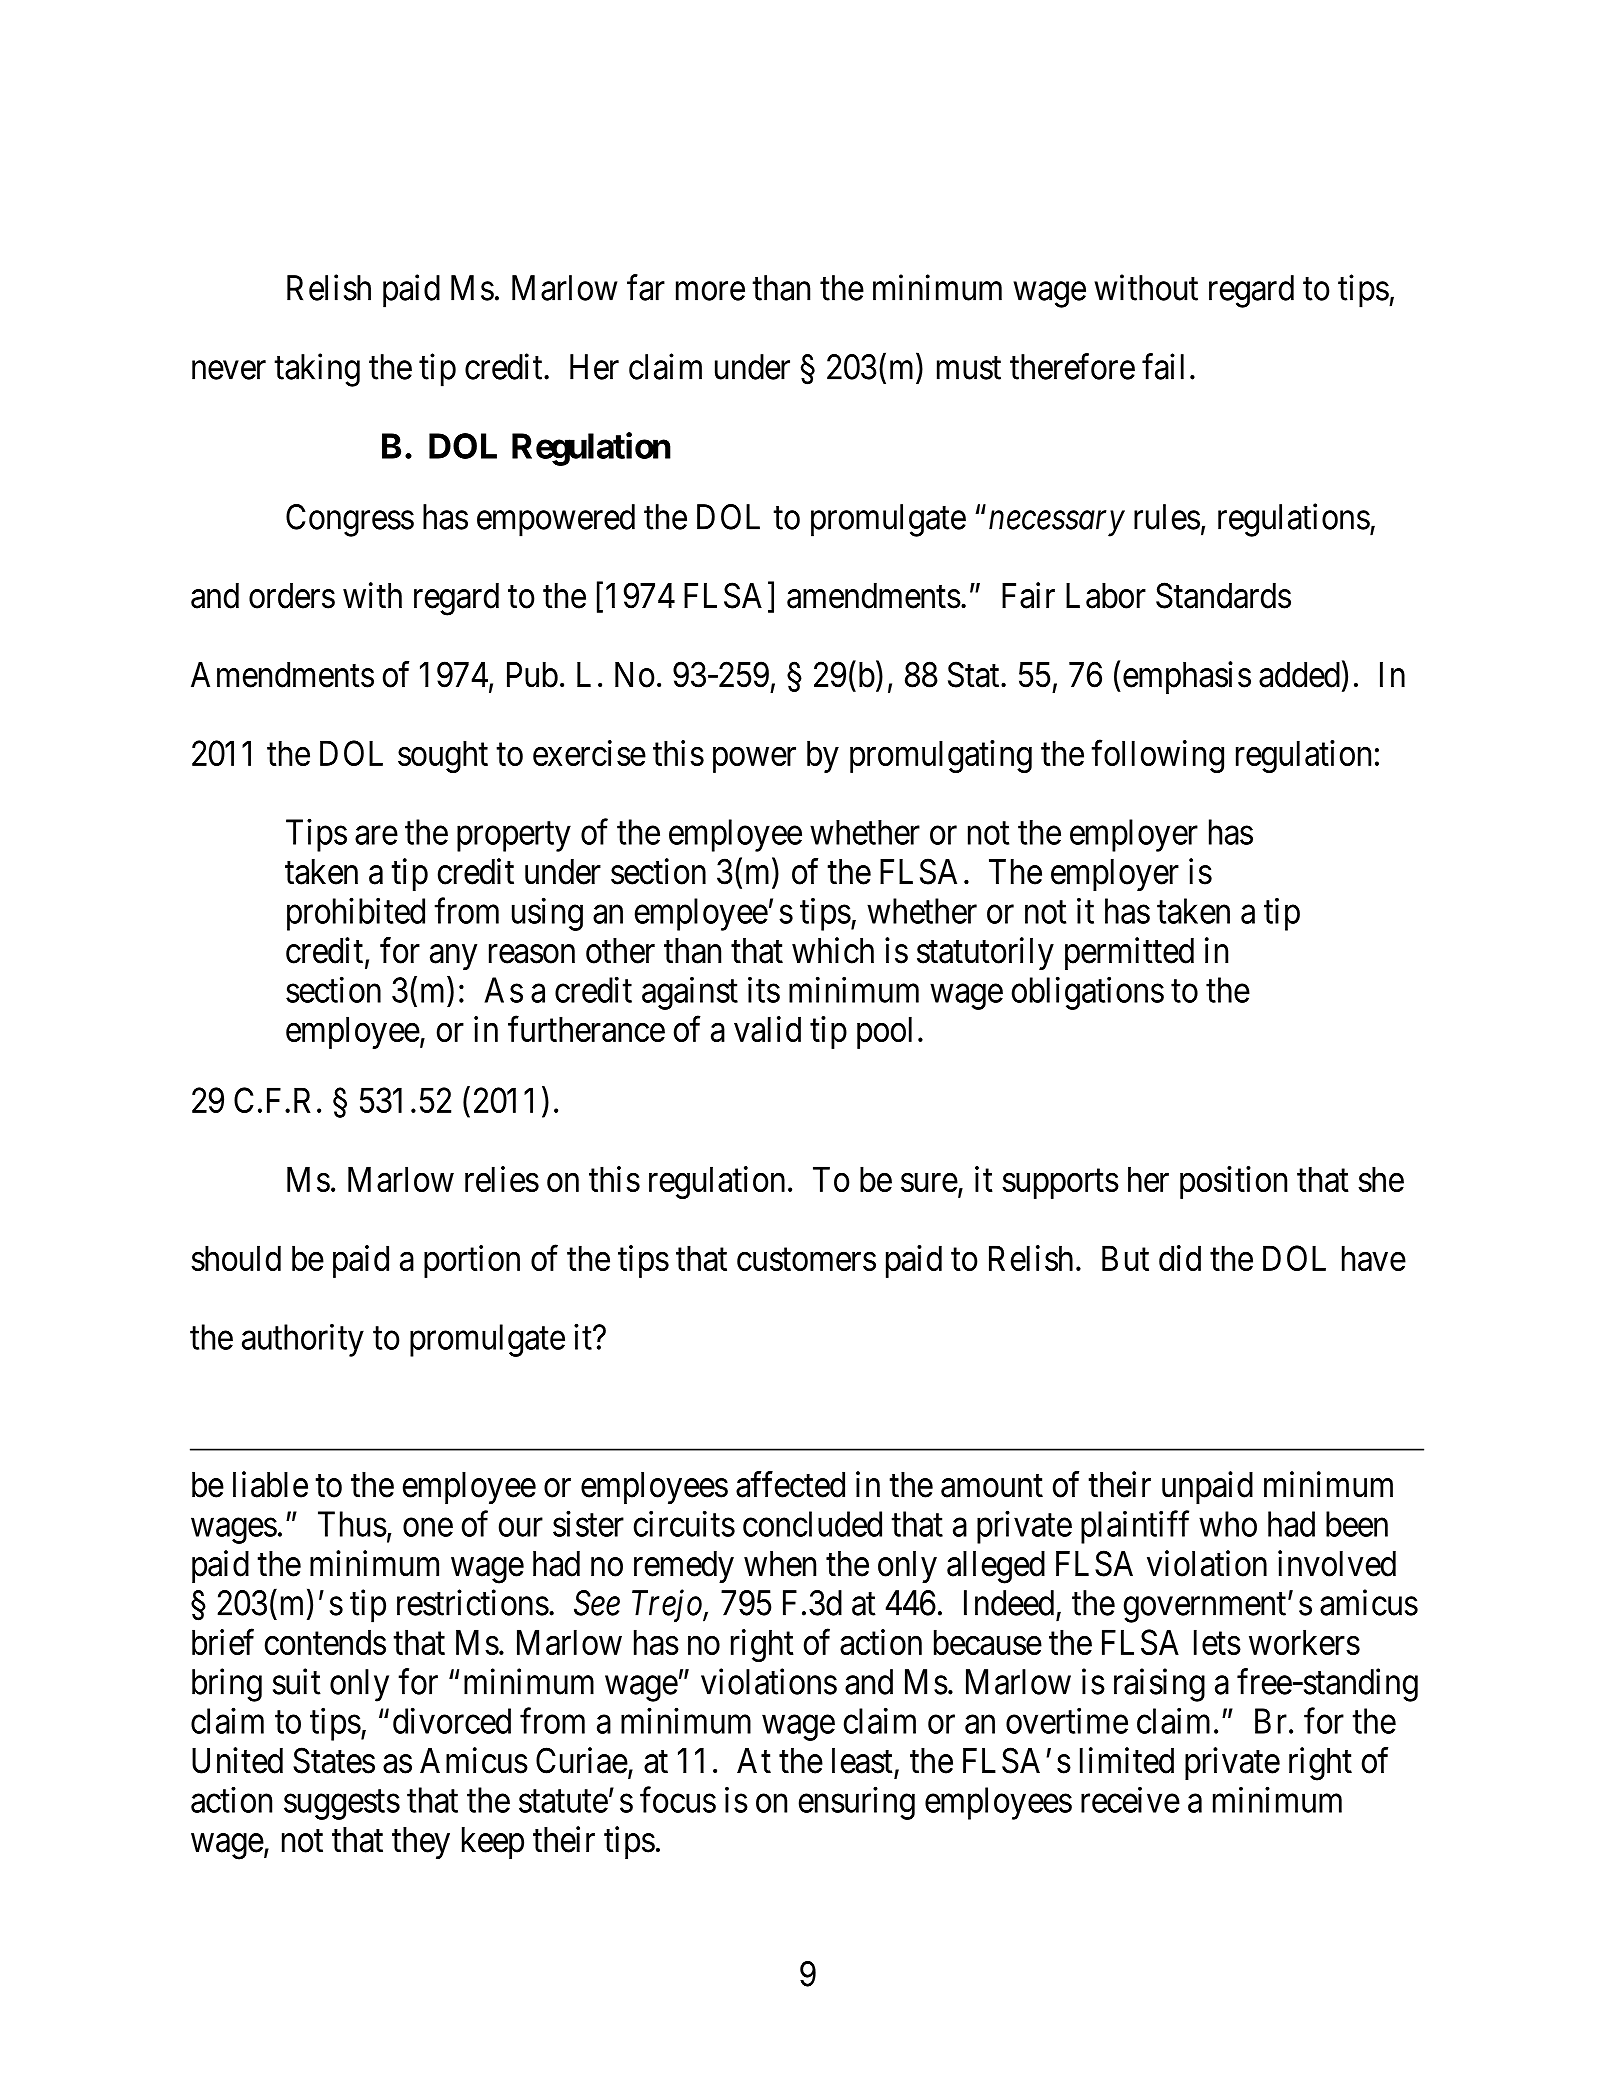  I want to click on authority, so click(303, 1340).
